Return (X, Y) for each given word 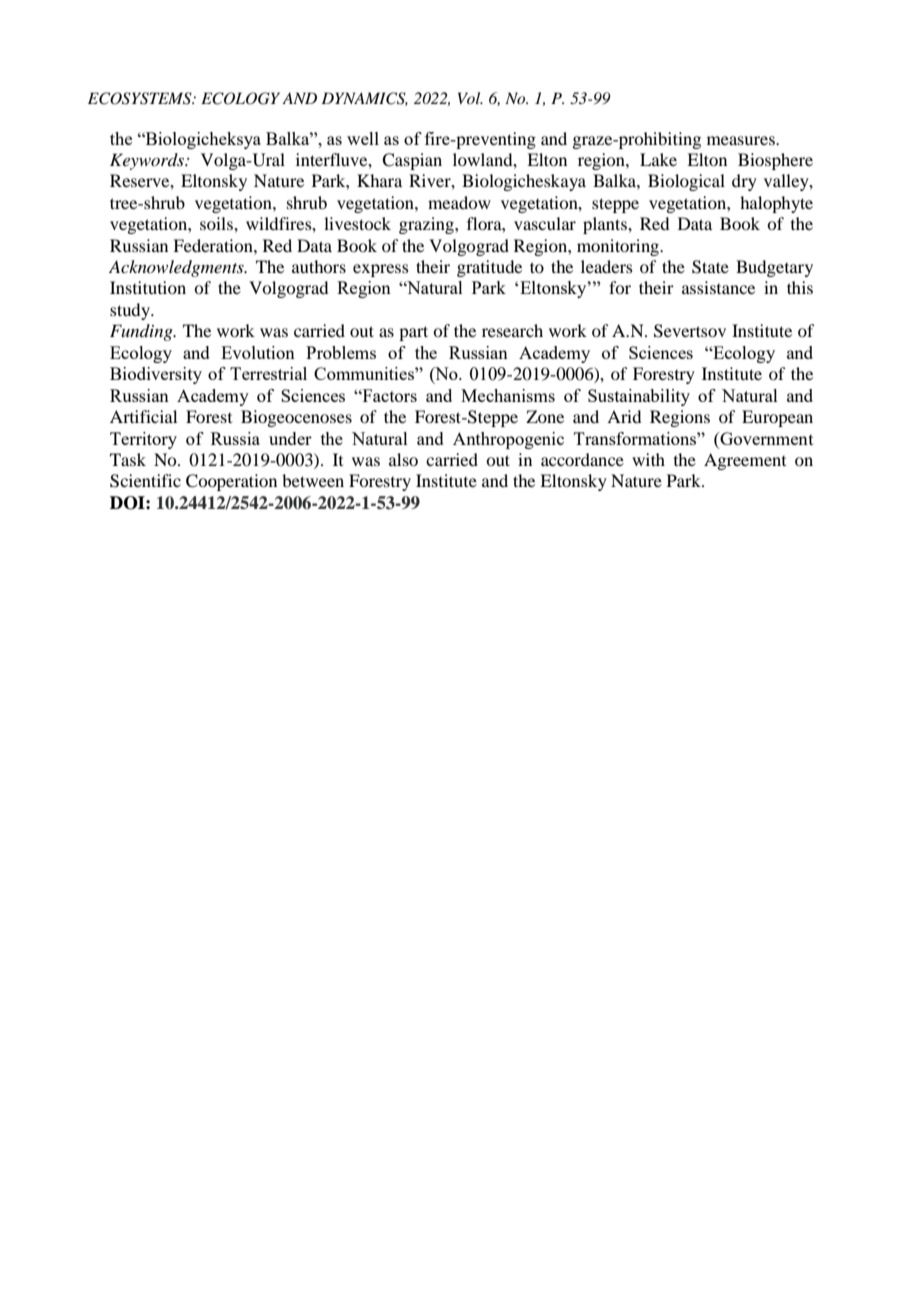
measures (742, 140)
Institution (148, 287)
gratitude (489, 268)
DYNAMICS (364, 99)
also (403, 459)
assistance (718, 287)
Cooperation (231, 482)
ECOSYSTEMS (141, 98)
